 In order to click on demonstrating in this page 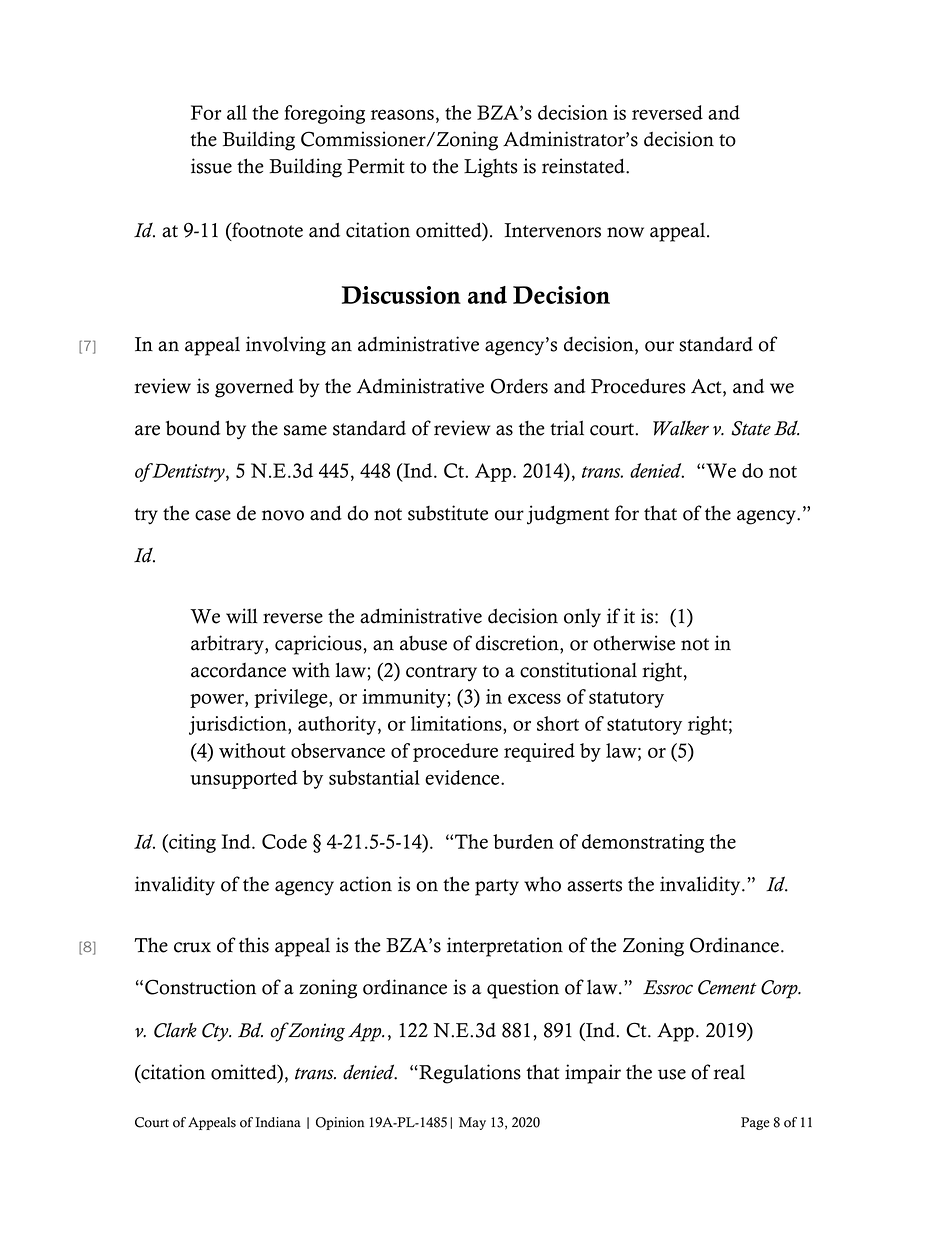, I will do `click(643, 843)`.
